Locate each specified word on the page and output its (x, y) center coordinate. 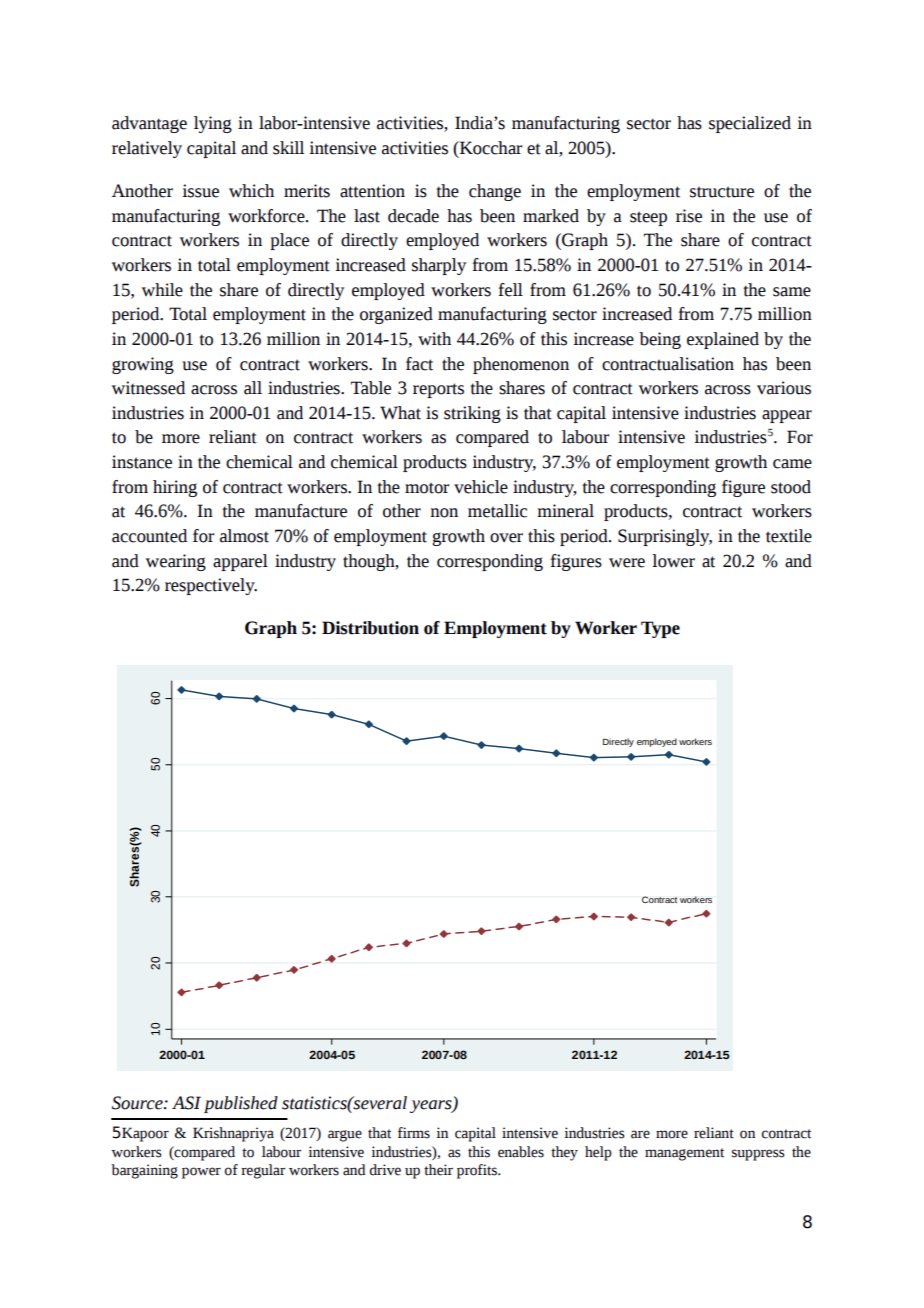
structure (722, 192)
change (495, 192)
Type (660, 629)
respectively (211, 586)
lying (213, 124)
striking (472, 414)
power (201, 1173)
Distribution (370, 628)
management (684, 1154)
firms (414, 1133)
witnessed (148, 388)
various (784, 388)
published (241, 1104)
